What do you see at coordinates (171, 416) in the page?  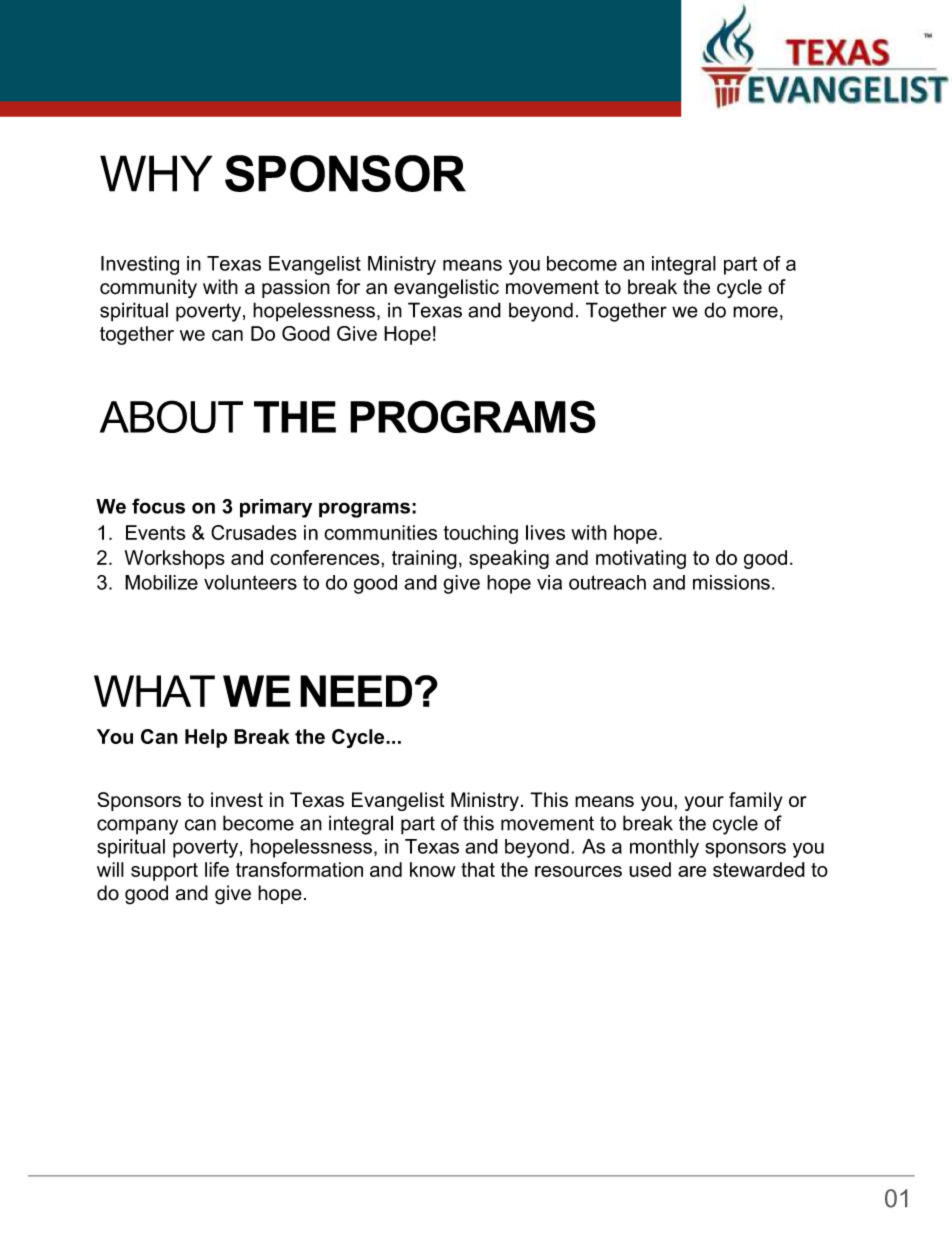 I see `ABOUT` at bounding box center [171, 416].
